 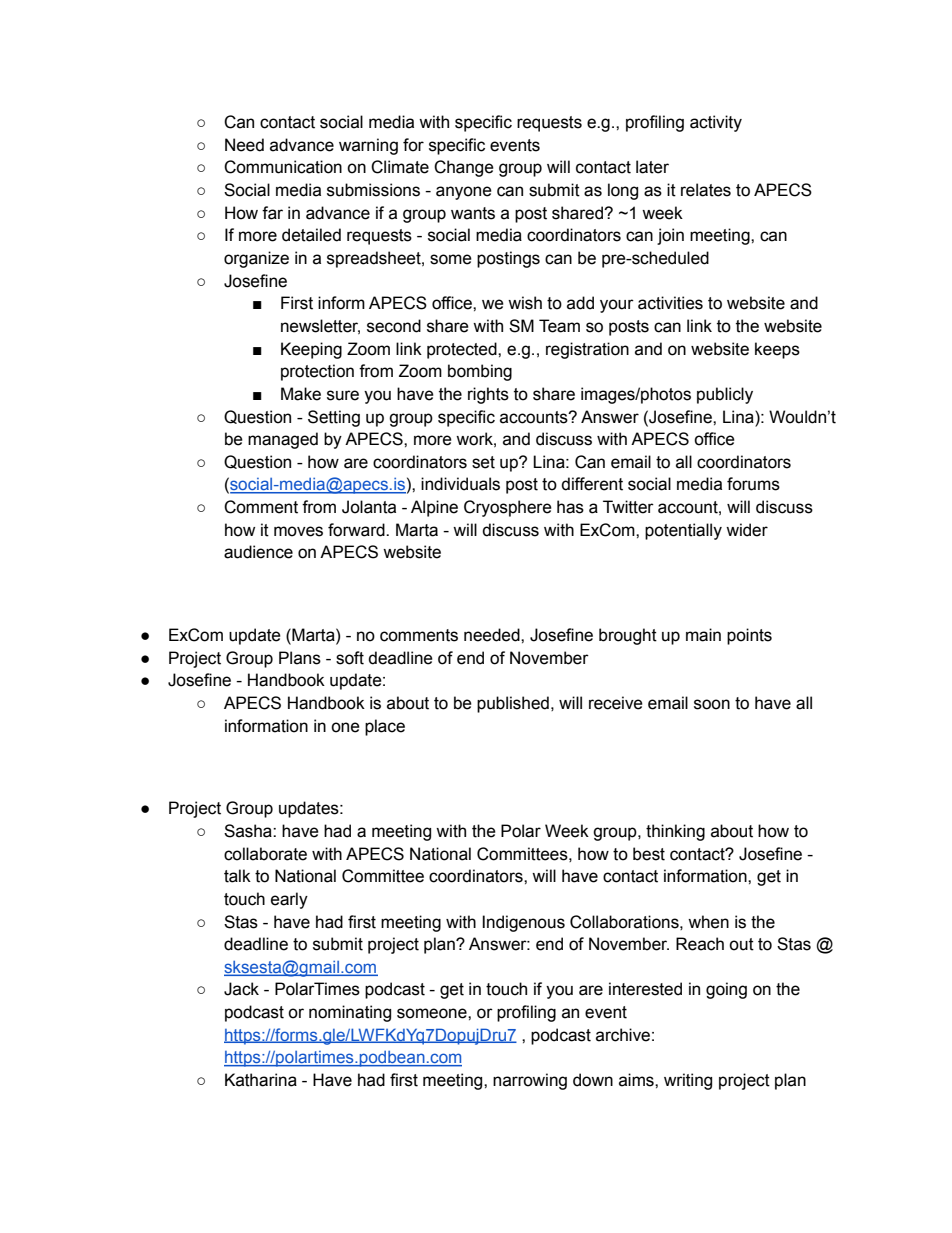 I want to click on collaborate, so click(x=265, y=854).
